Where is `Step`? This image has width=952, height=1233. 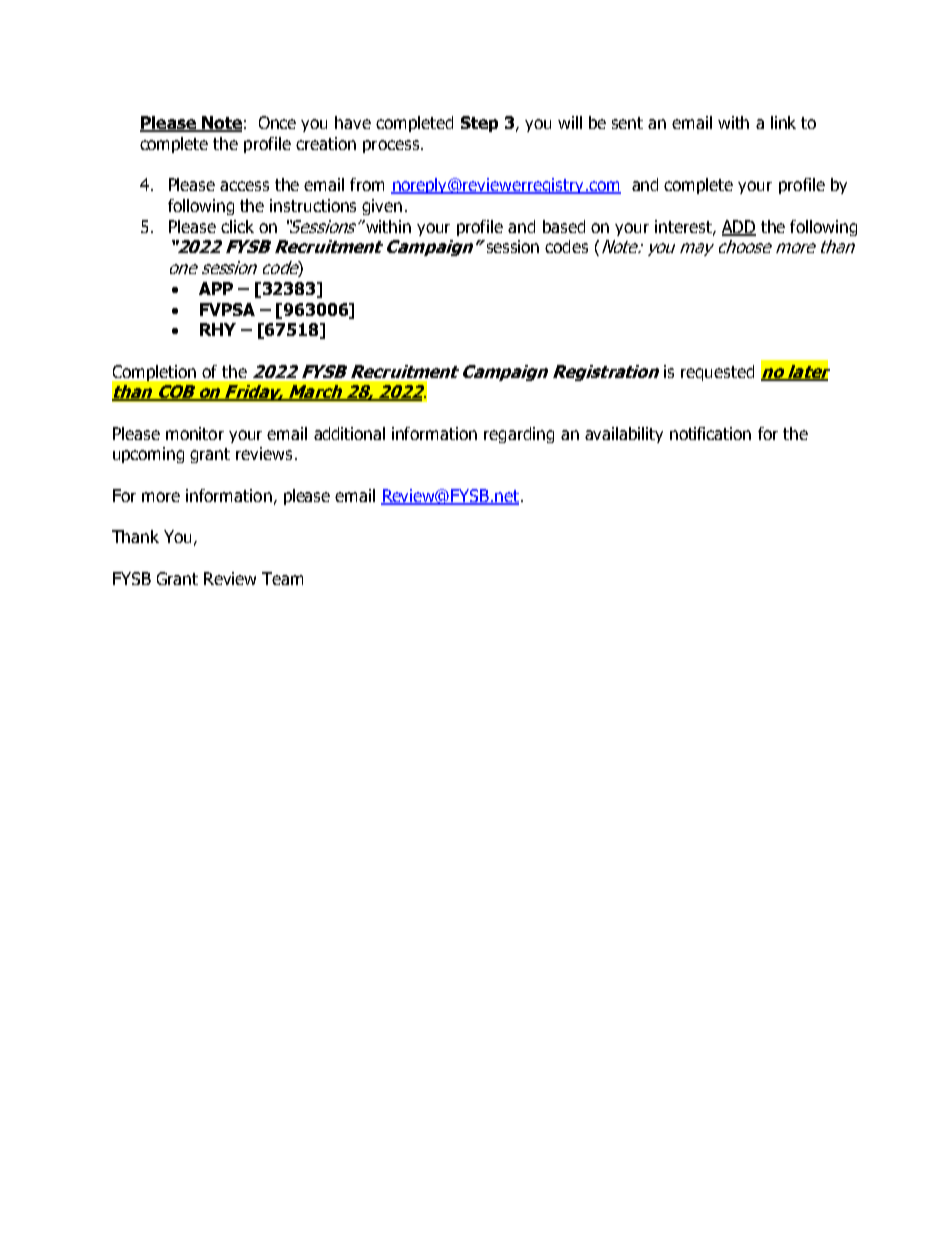 Step is located at coordinates (479, 124).
